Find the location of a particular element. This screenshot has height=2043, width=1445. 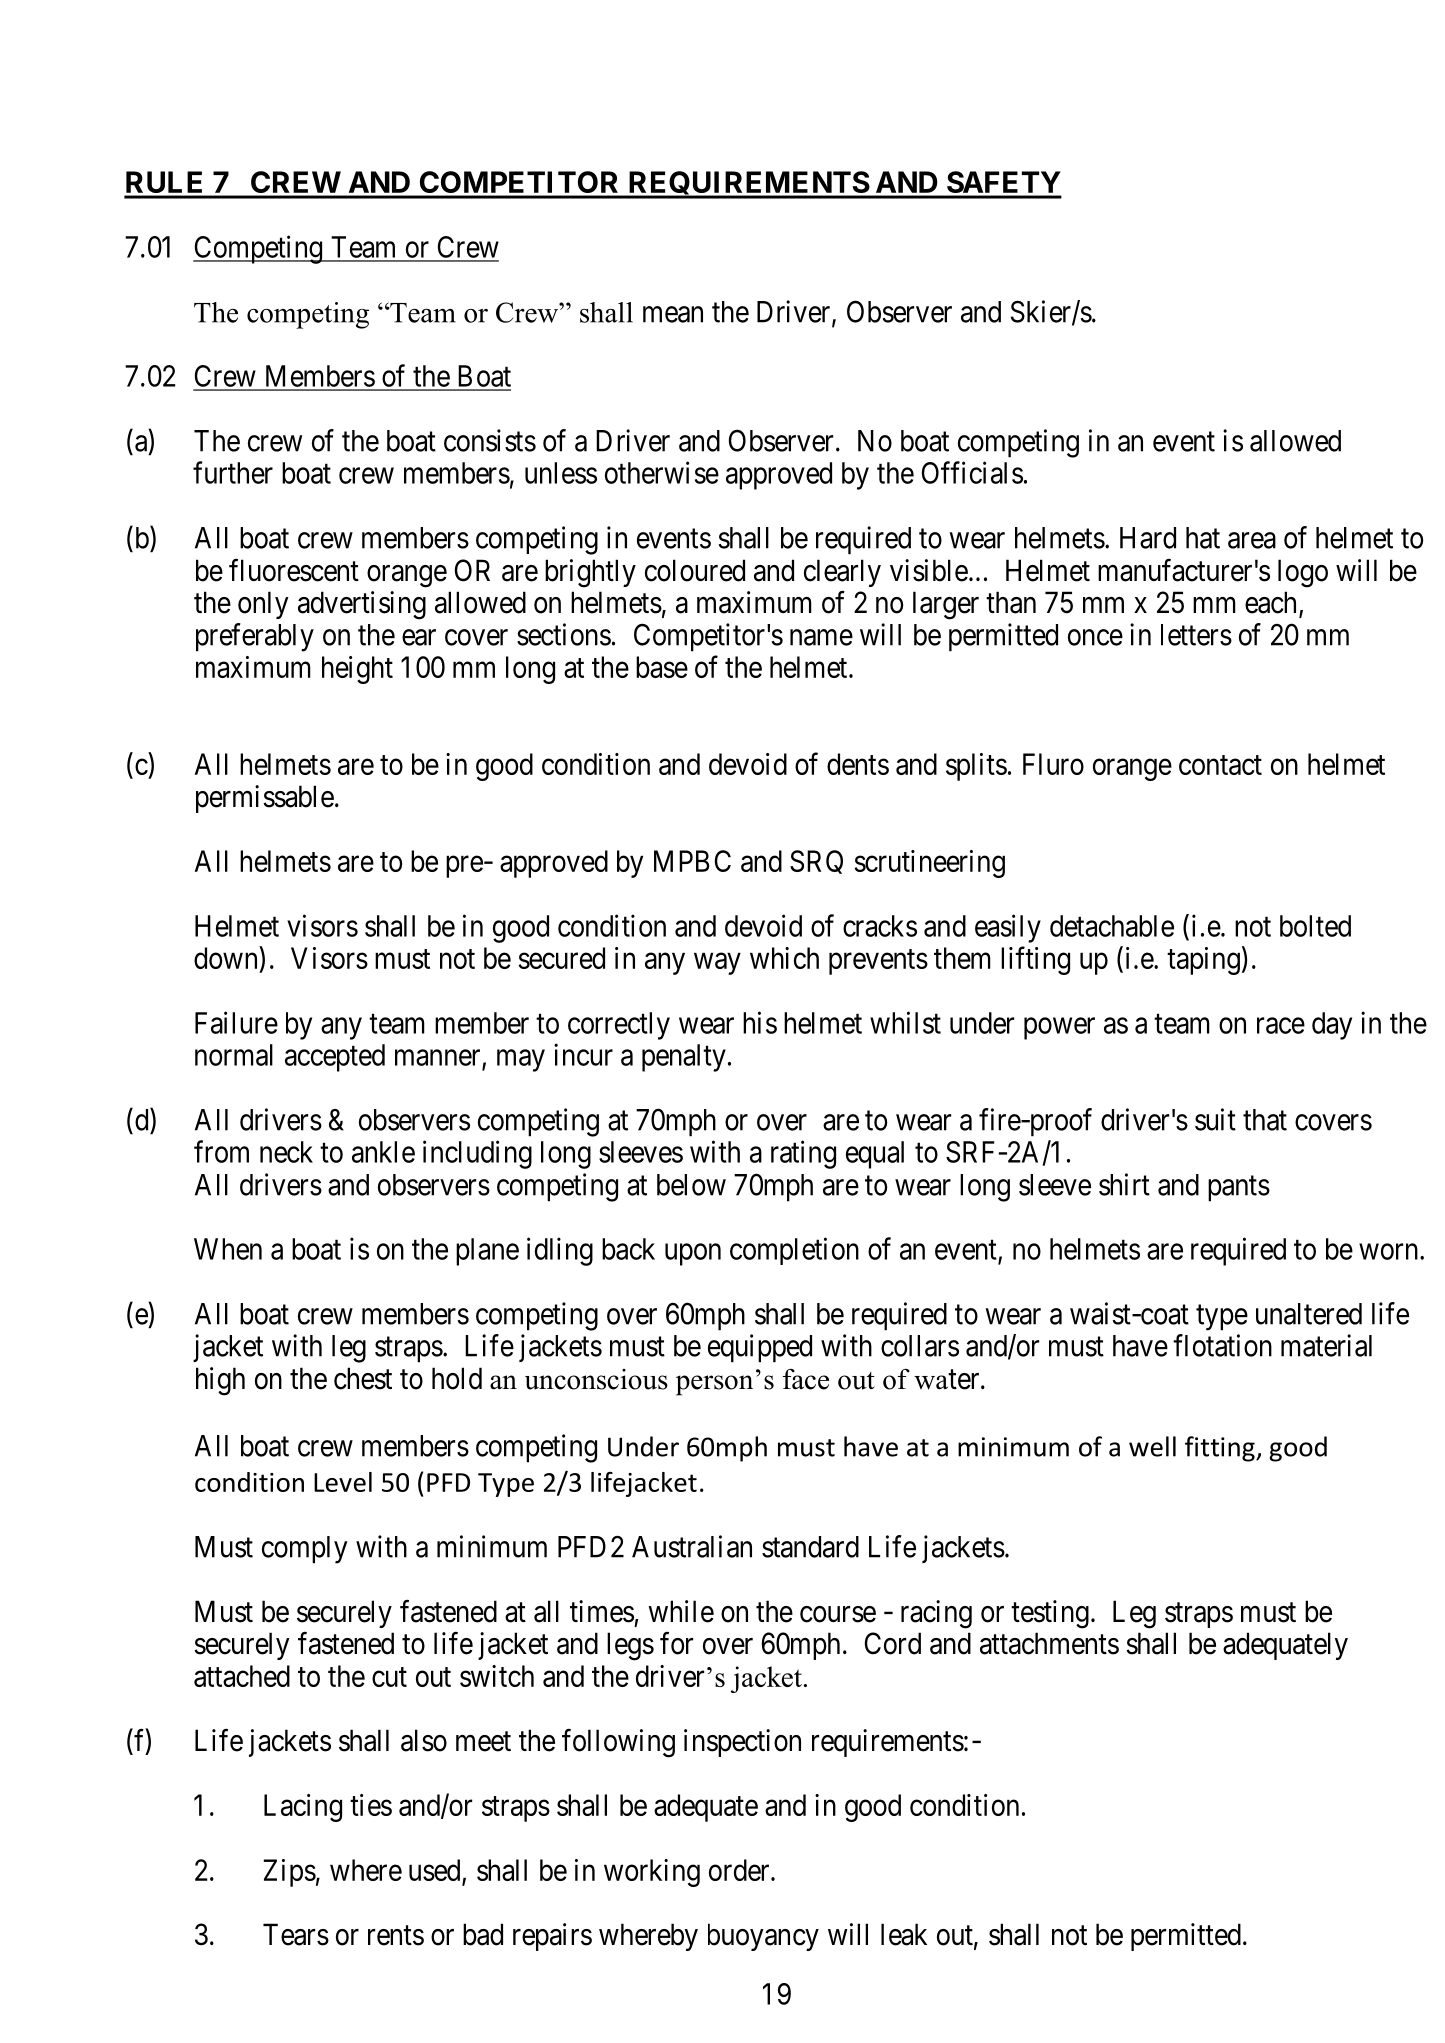

rating is located at coordinates (803, 1154).
